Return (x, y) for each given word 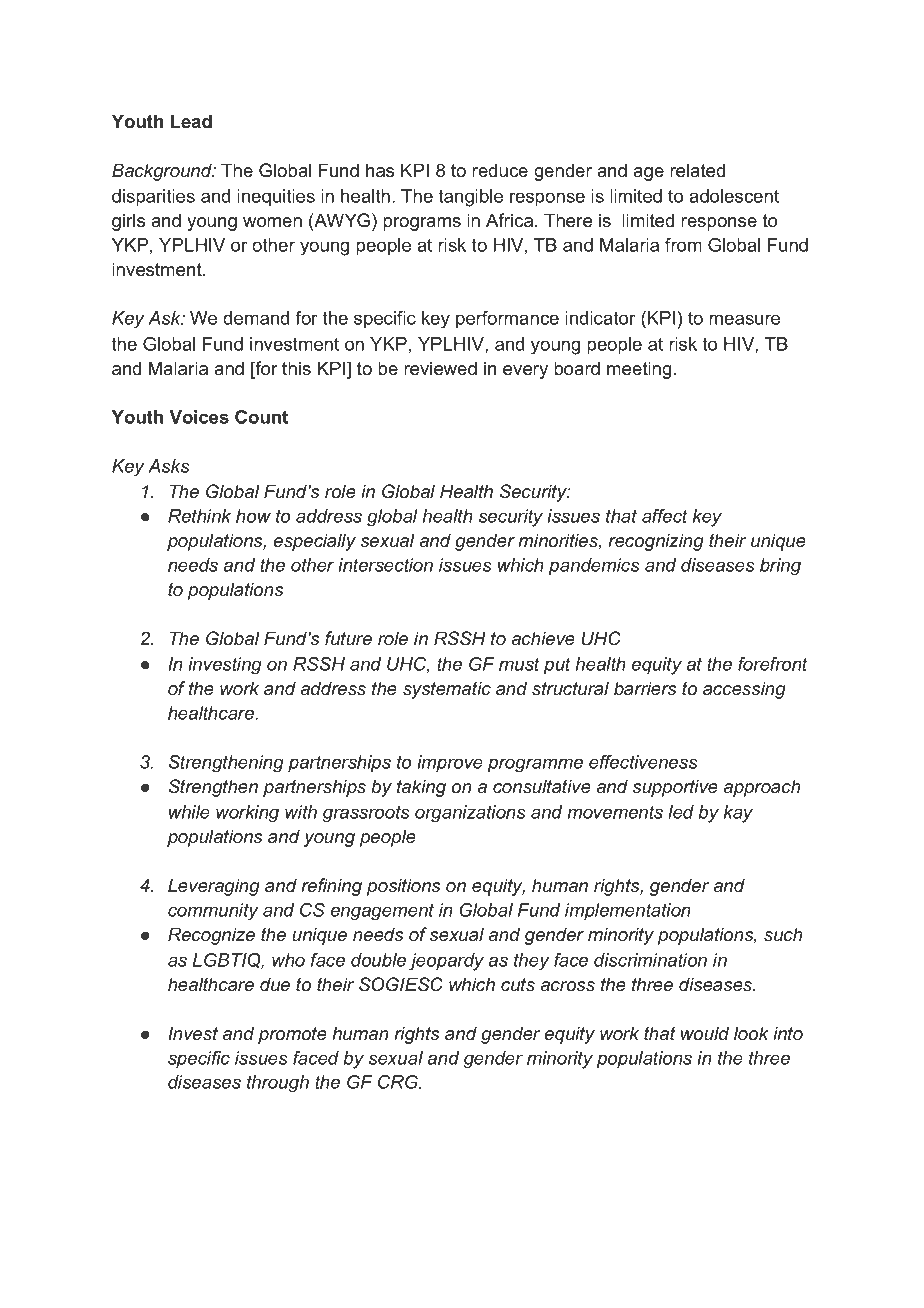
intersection (385, 565)
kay (738, 814)
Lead (191, 121)
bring (780, 567)
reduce (500, 170)
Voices (199, 417)
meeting (639, 370)
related (697, 170)
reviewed (440, 368)
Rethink (199, 516)
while (189, 812)
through (278, 1084)
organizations (470, 814)
